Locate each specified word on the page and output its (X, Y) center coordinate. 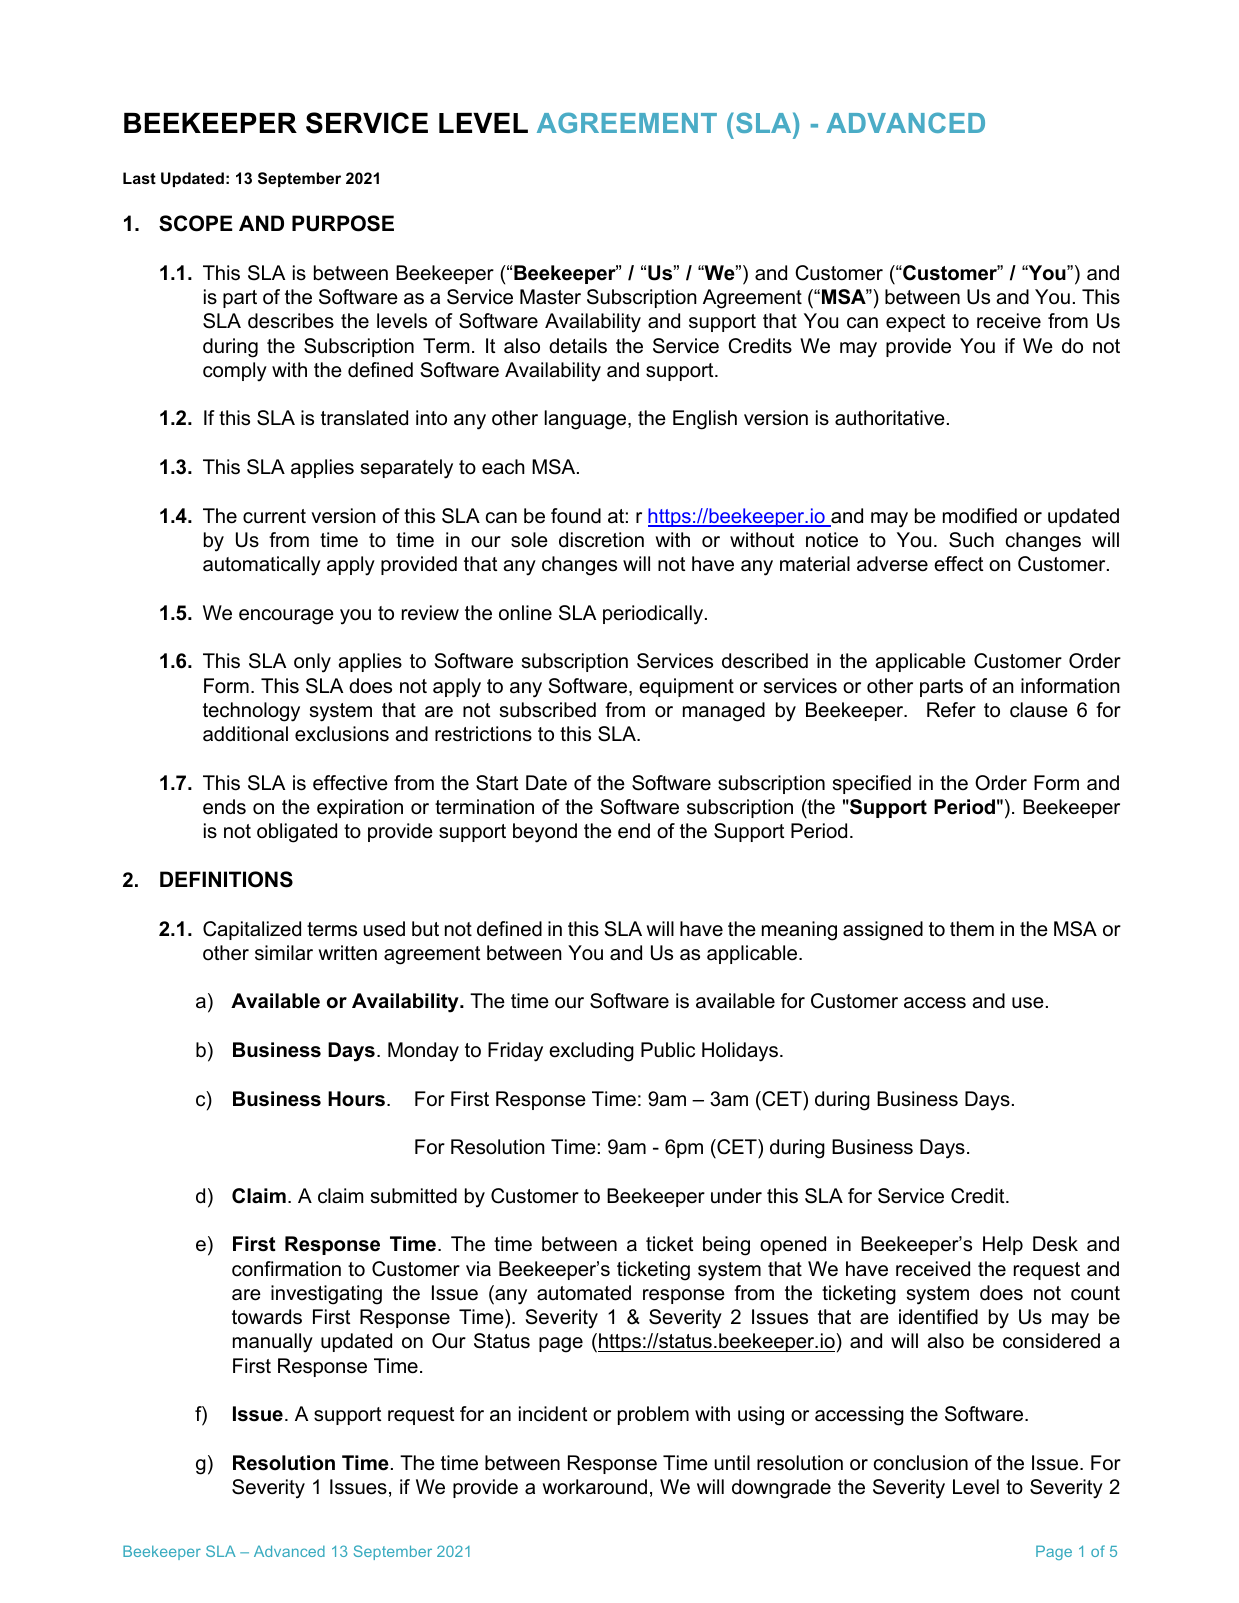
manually (273, 1343)
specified (872, 784)
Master (550, 297)
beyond (545, 833)
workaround (594, 1487)
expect (915, 323)
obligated (297, 833)
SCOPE (196, 223)
